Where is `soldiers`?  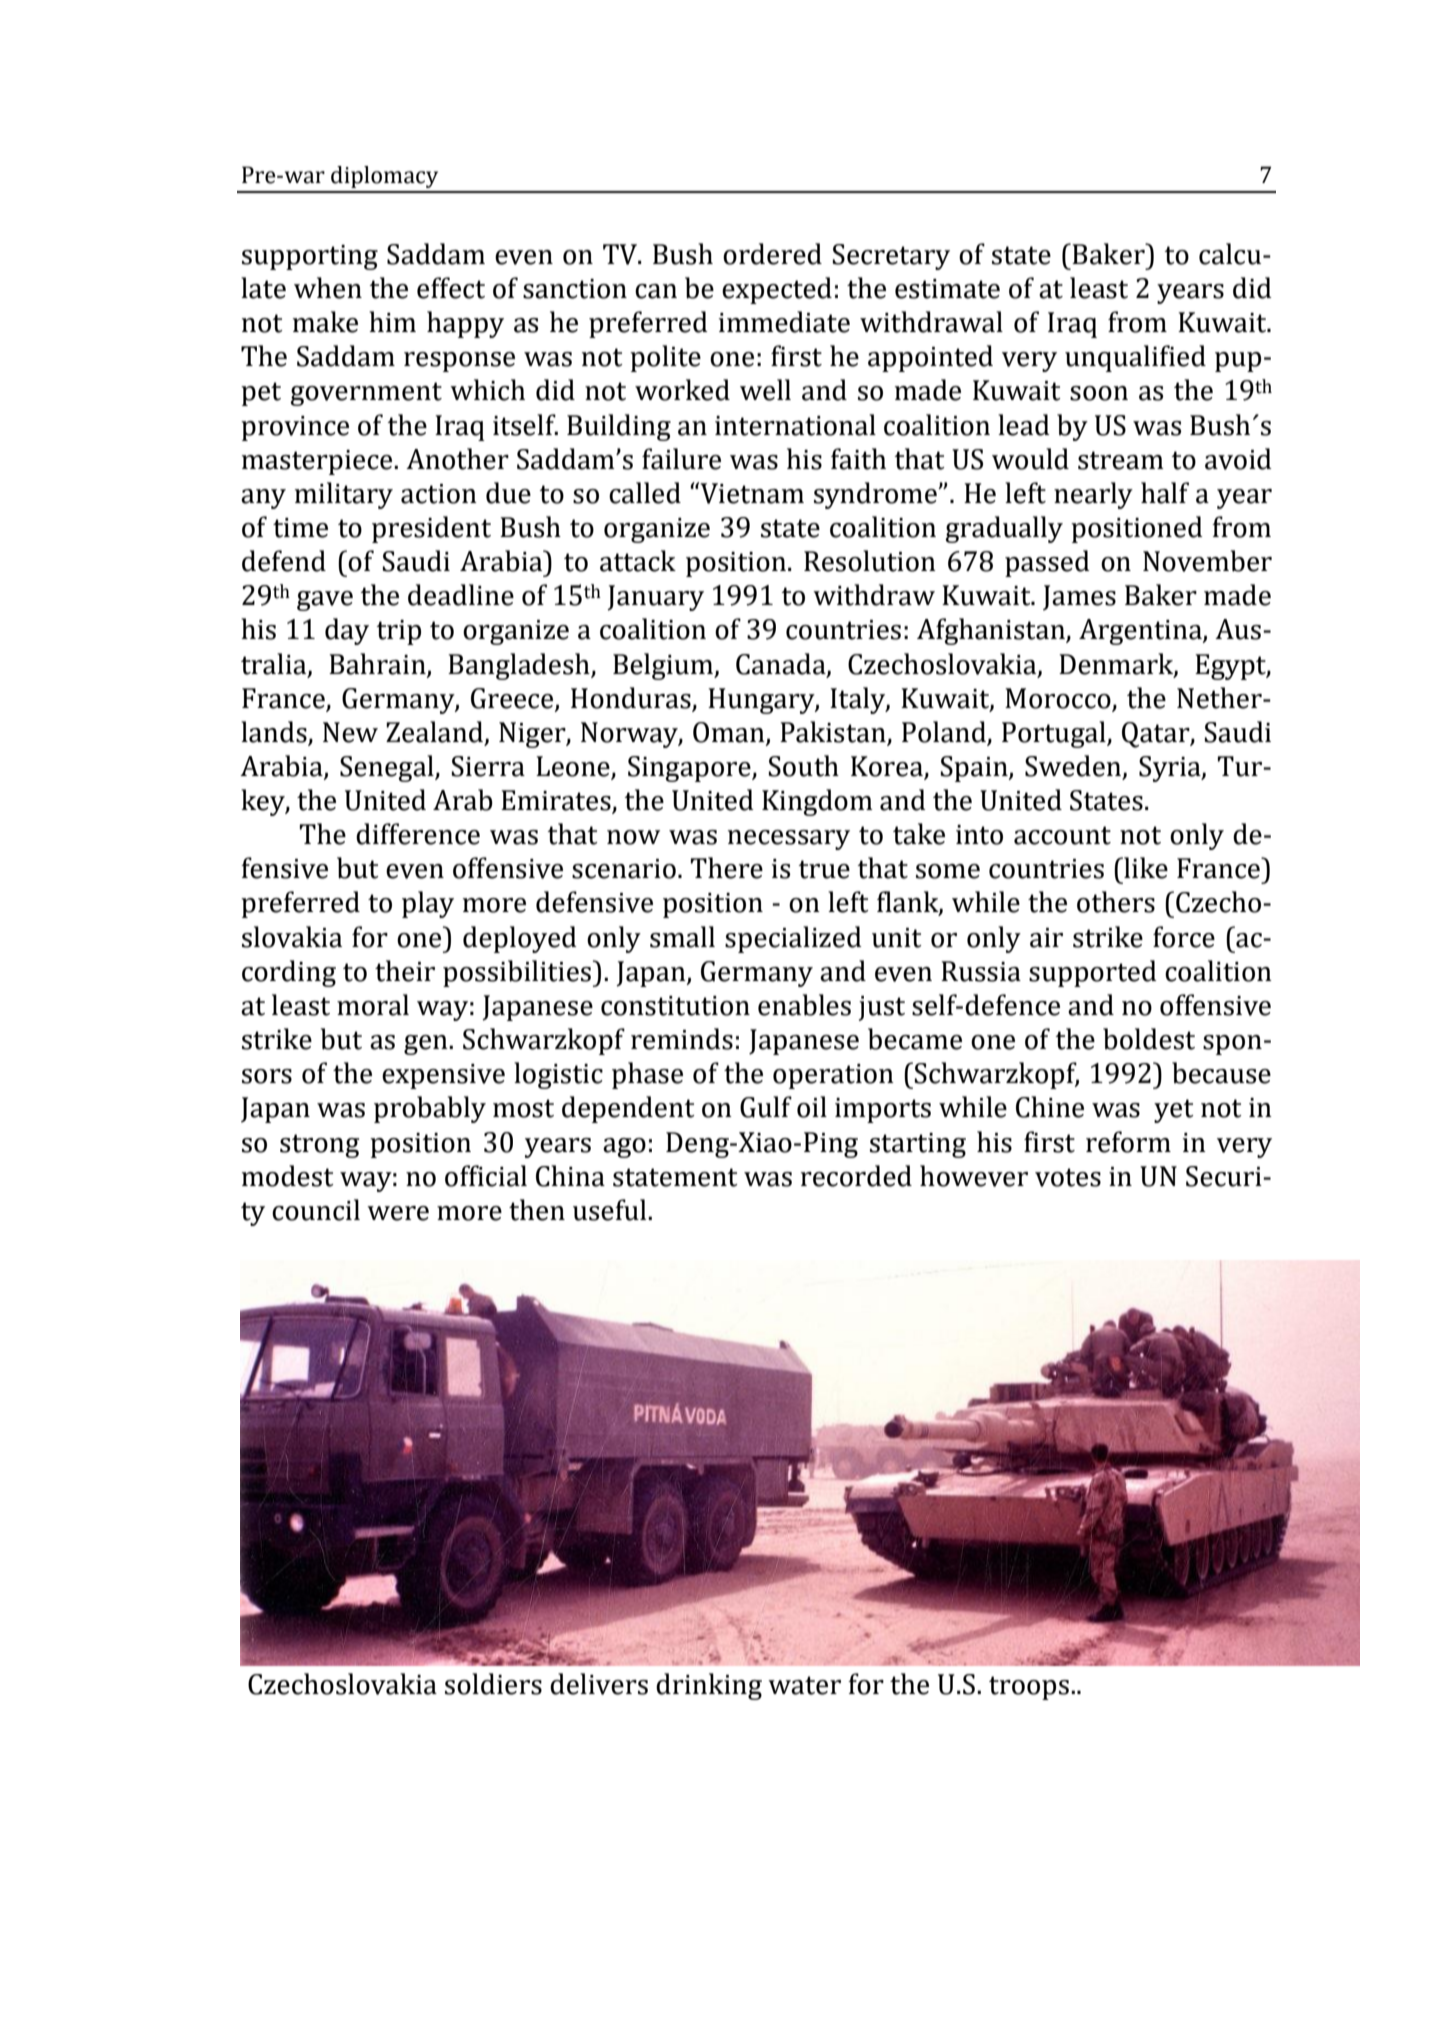
soldiers is located at coordinates (493, 1684).
